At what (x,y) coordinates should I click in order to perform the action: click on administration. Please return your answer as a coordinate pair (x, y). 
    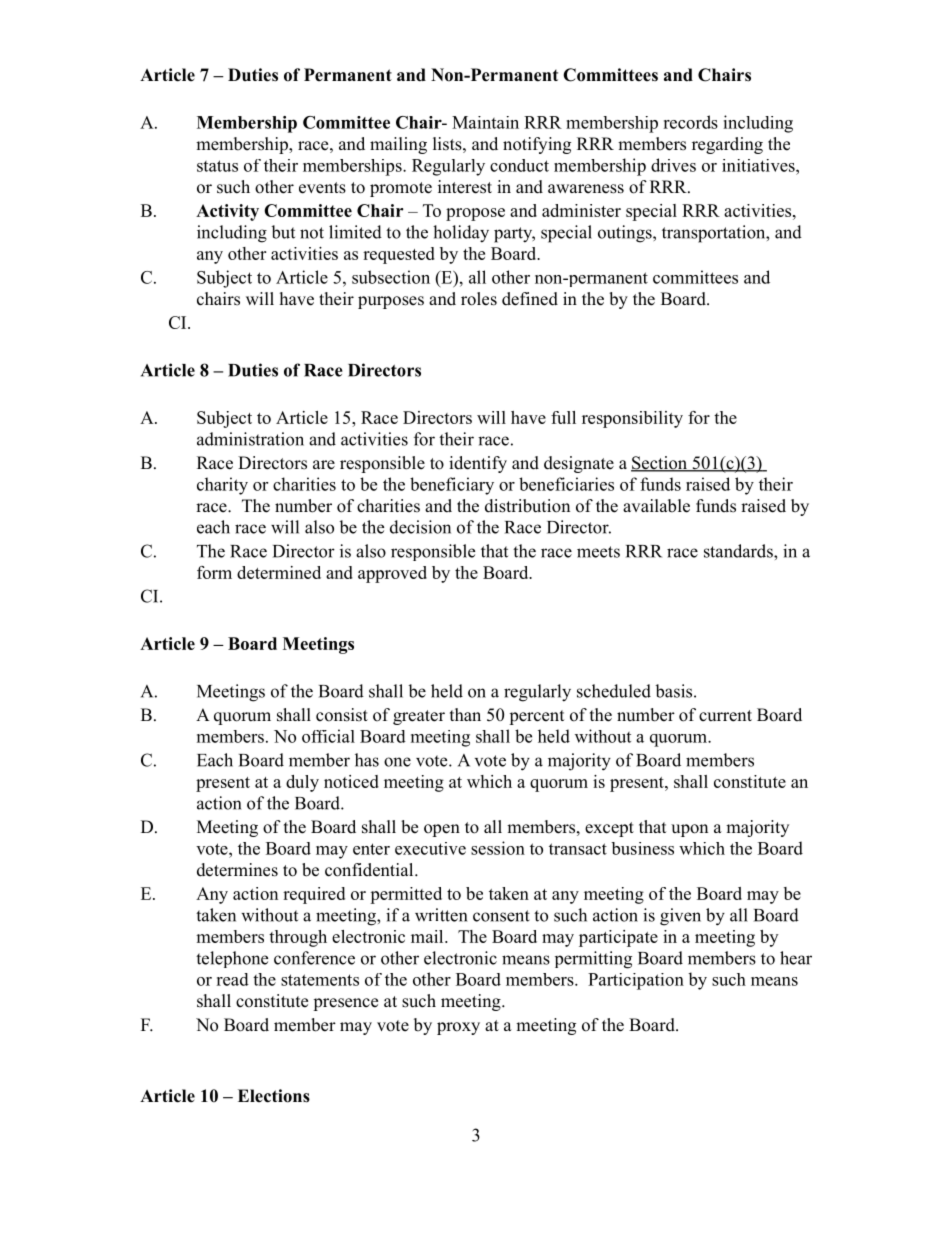
    Looking at the image, I should click on (250, 439).
